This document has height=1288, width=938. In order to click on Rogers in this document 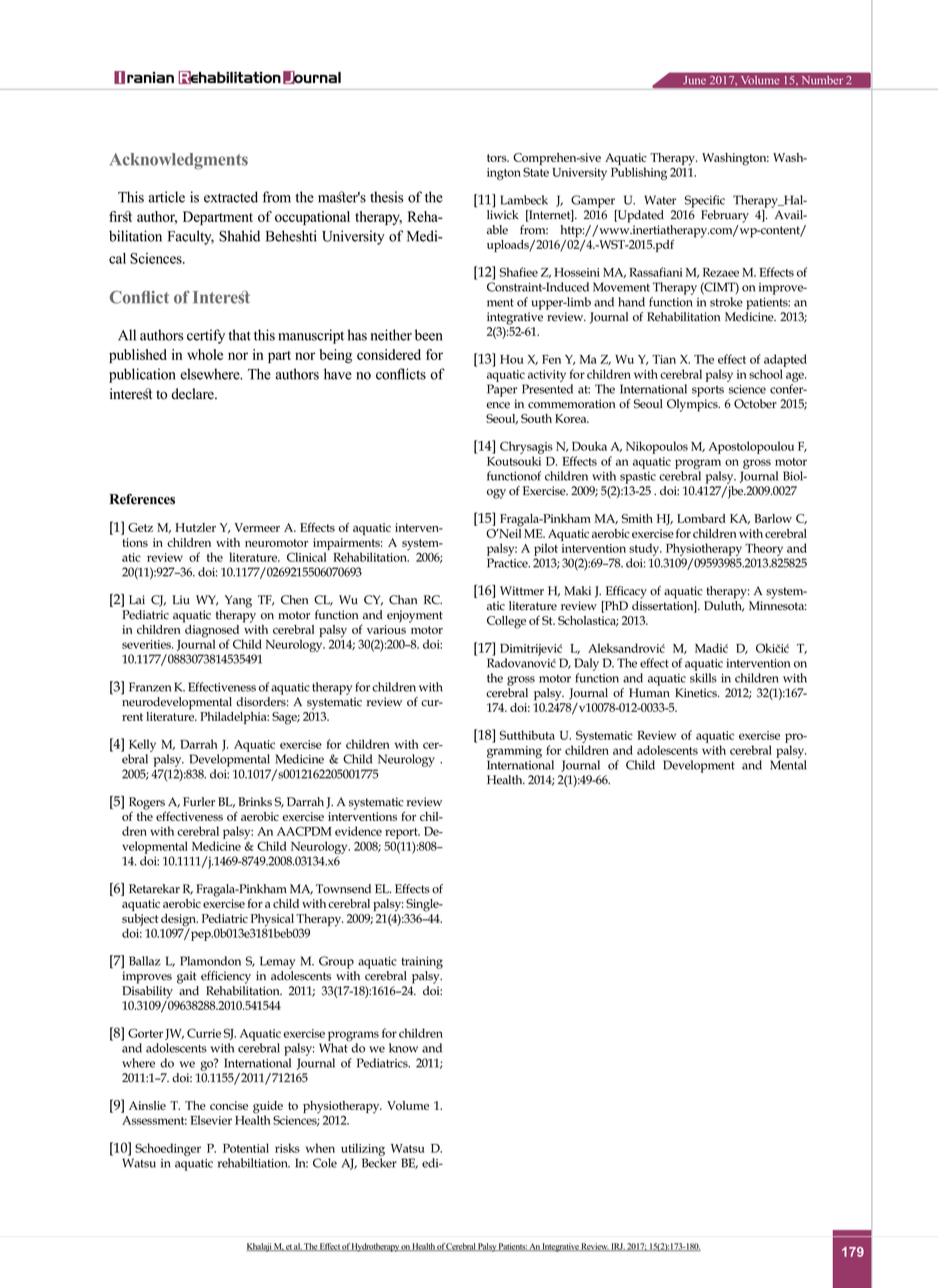, I will do `click(147, 804)`.
